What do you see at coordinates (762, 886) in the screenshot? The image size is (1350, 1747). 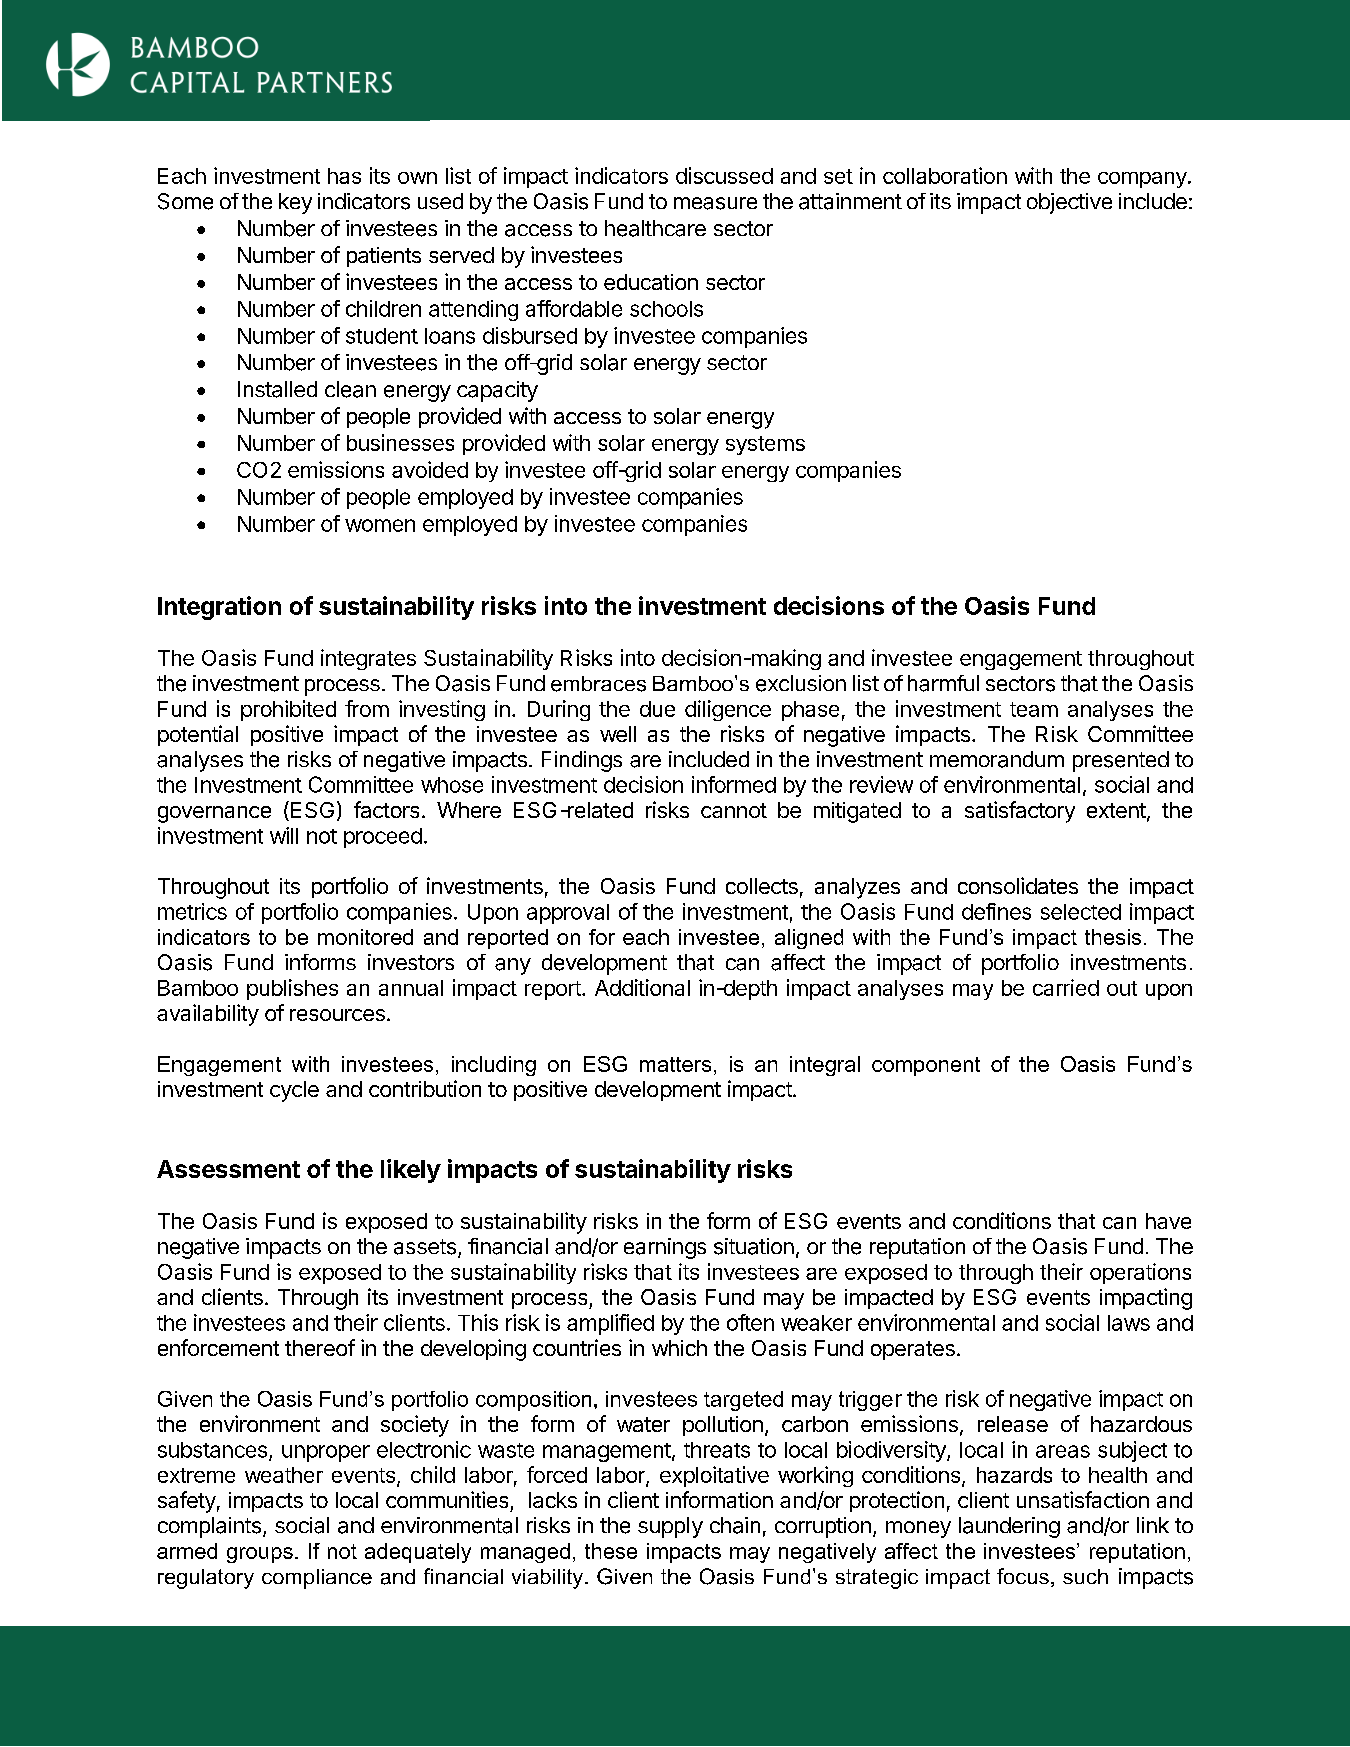 I see `collects` at bounding box center [762, 886].
